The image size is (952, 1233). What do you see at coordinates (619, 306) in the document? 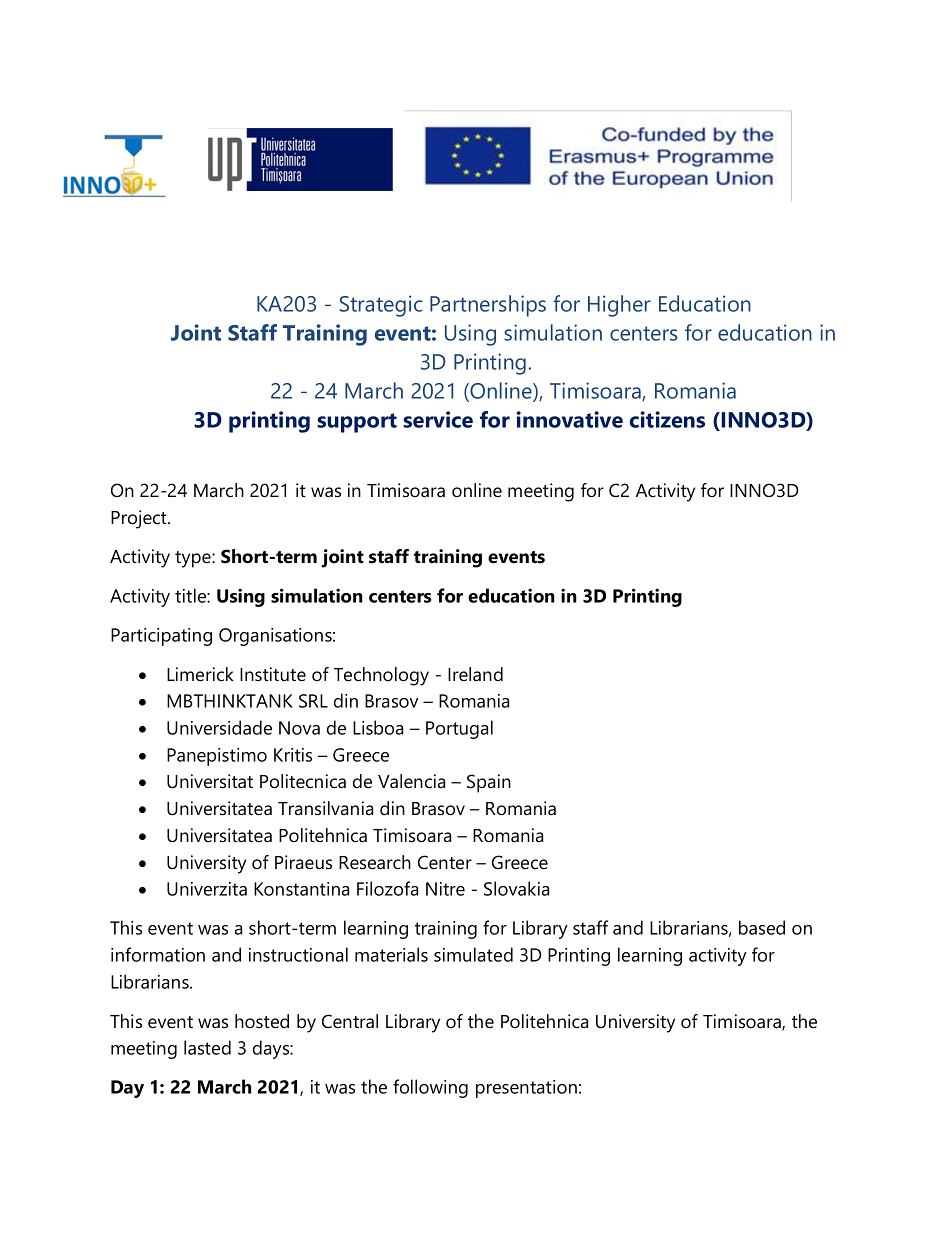
I see `Higher` at bounding box center [619, 306].
